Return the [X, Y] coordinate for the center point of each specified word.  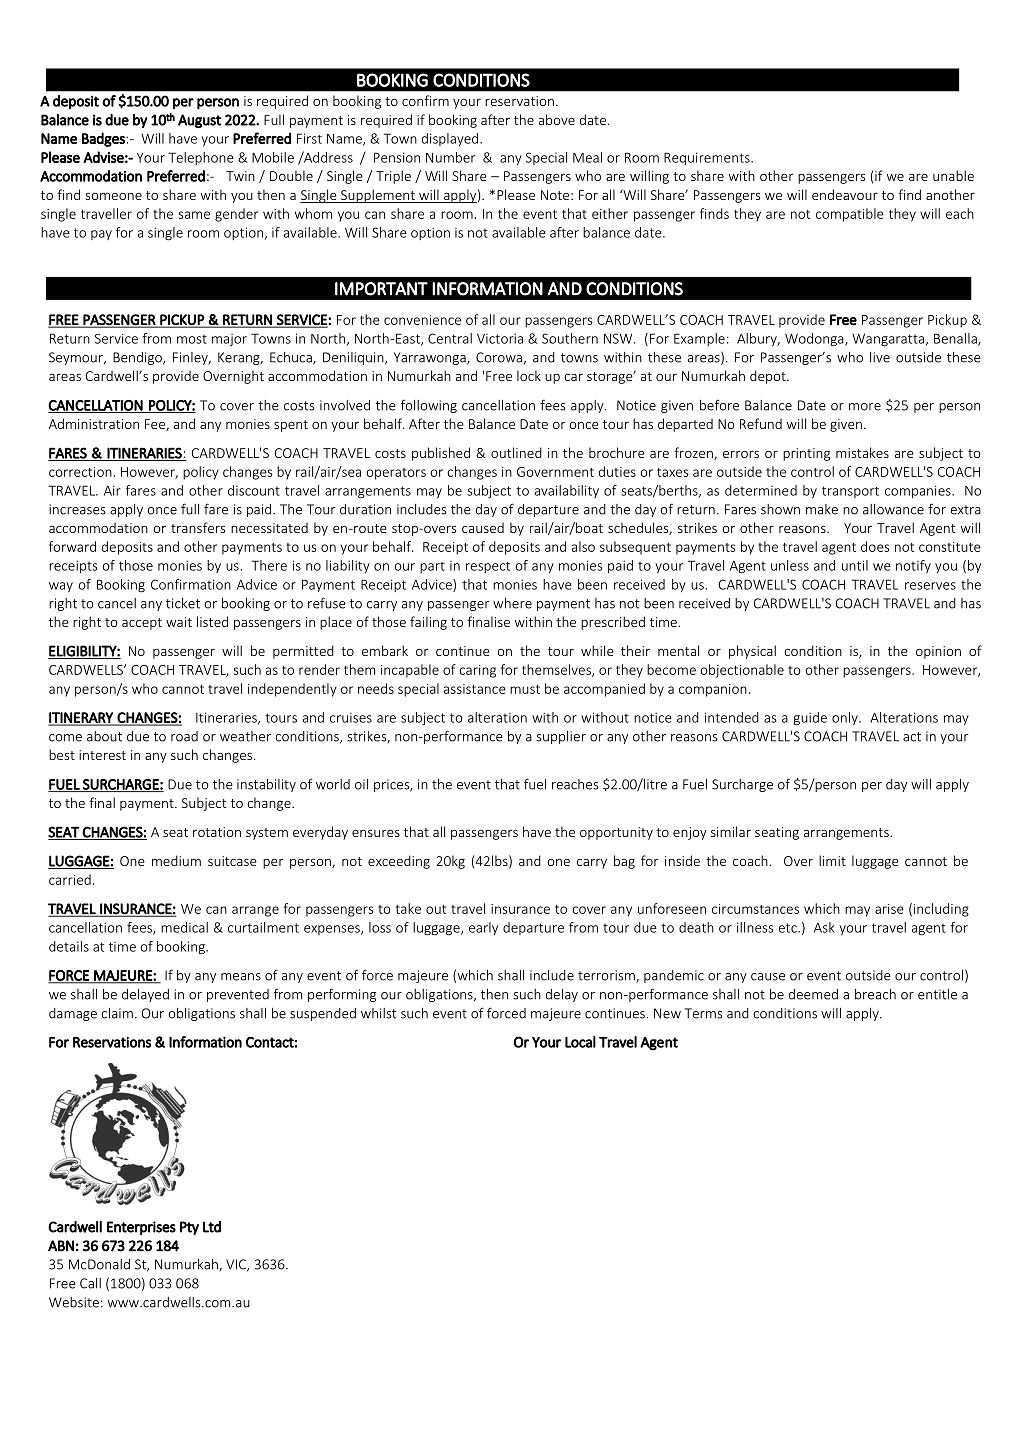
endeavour [845, 194]
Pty [189, 1228]
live [880, 357]
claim [117, 1013]
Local [580, 1042]
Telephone [201, 158]
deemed [813, 994]
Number [450, 157]
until [855, 565]
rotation [217, 832]
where [512, 603]
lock [529, 375]
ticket [183, 603]
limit [832, 860]
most [192, 339]
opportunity [616, 833]
